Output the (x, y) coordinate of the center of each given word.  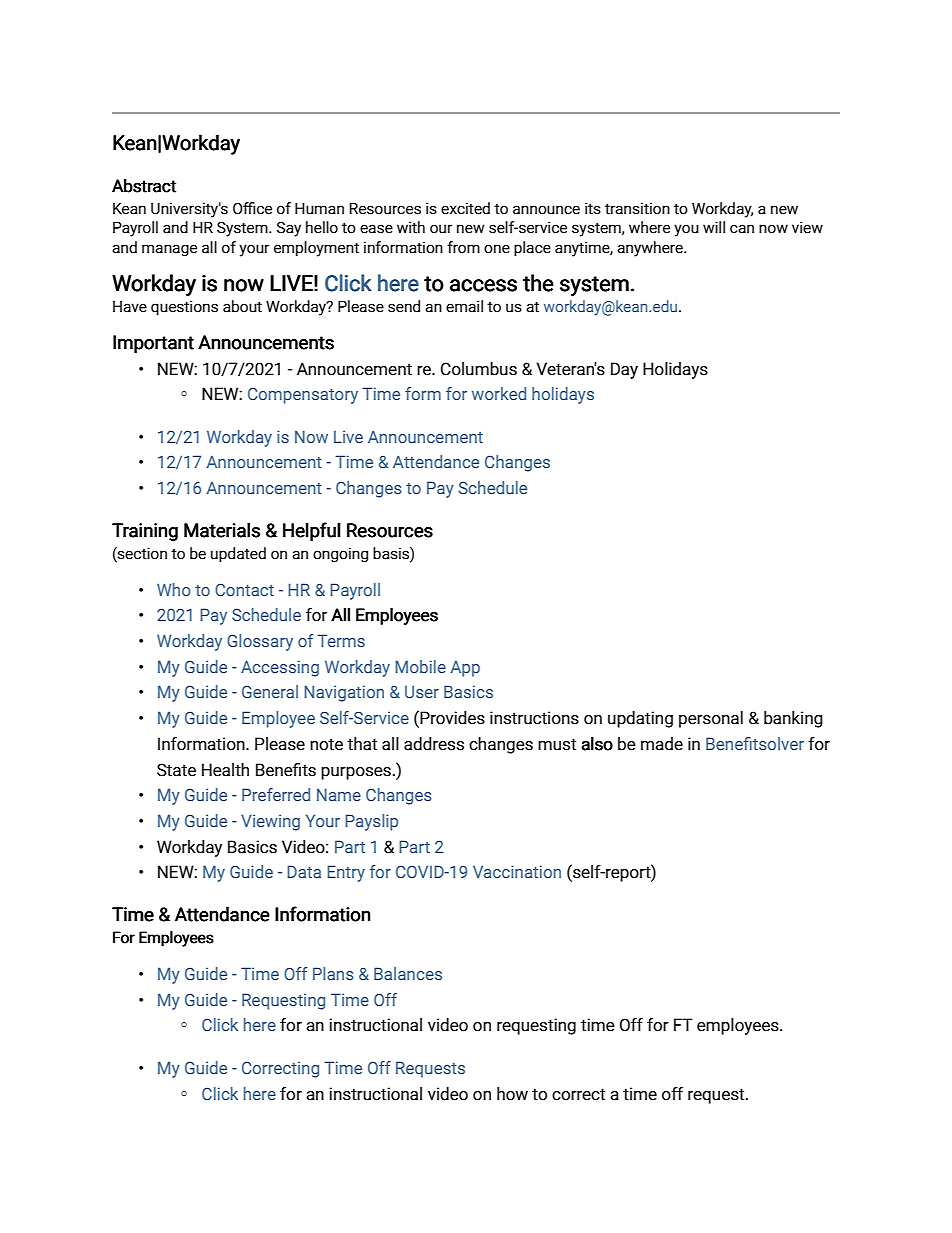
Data (304, 871)
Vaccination (517, 871)
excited (465, 208)
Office (252, 208)
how (512, 1094)
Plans (333, 973)
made (662, 744)
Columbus (479, 369)
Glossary (260, 642)
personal (711, 719)
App (465, 669)
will (714, 227)
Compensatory (303, 395)
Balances (408, 973)
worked (499, 393)
